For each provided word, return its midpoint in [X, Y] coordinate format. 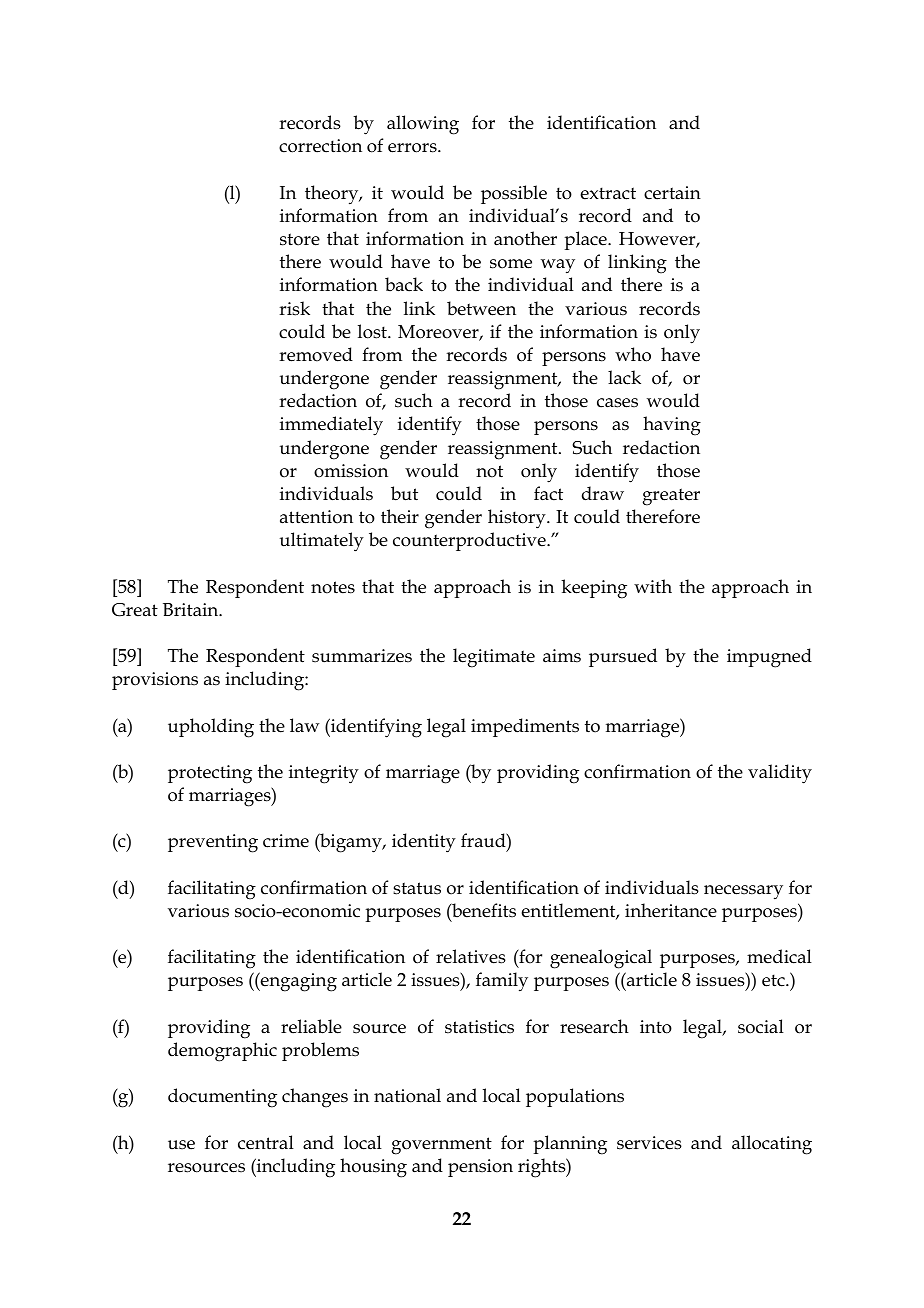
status [417, 888]
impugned [769, 658]
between [481, 308]
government [442, 1146]
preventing [213, 843]
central [266, 1142]
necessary [743, 892]
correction [320, 146]
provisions [155, 681]
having [672, 426]
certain [672, 193]
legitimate [494, 658]
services [649, 1143]
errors [413, 148]
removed [316, 354]
